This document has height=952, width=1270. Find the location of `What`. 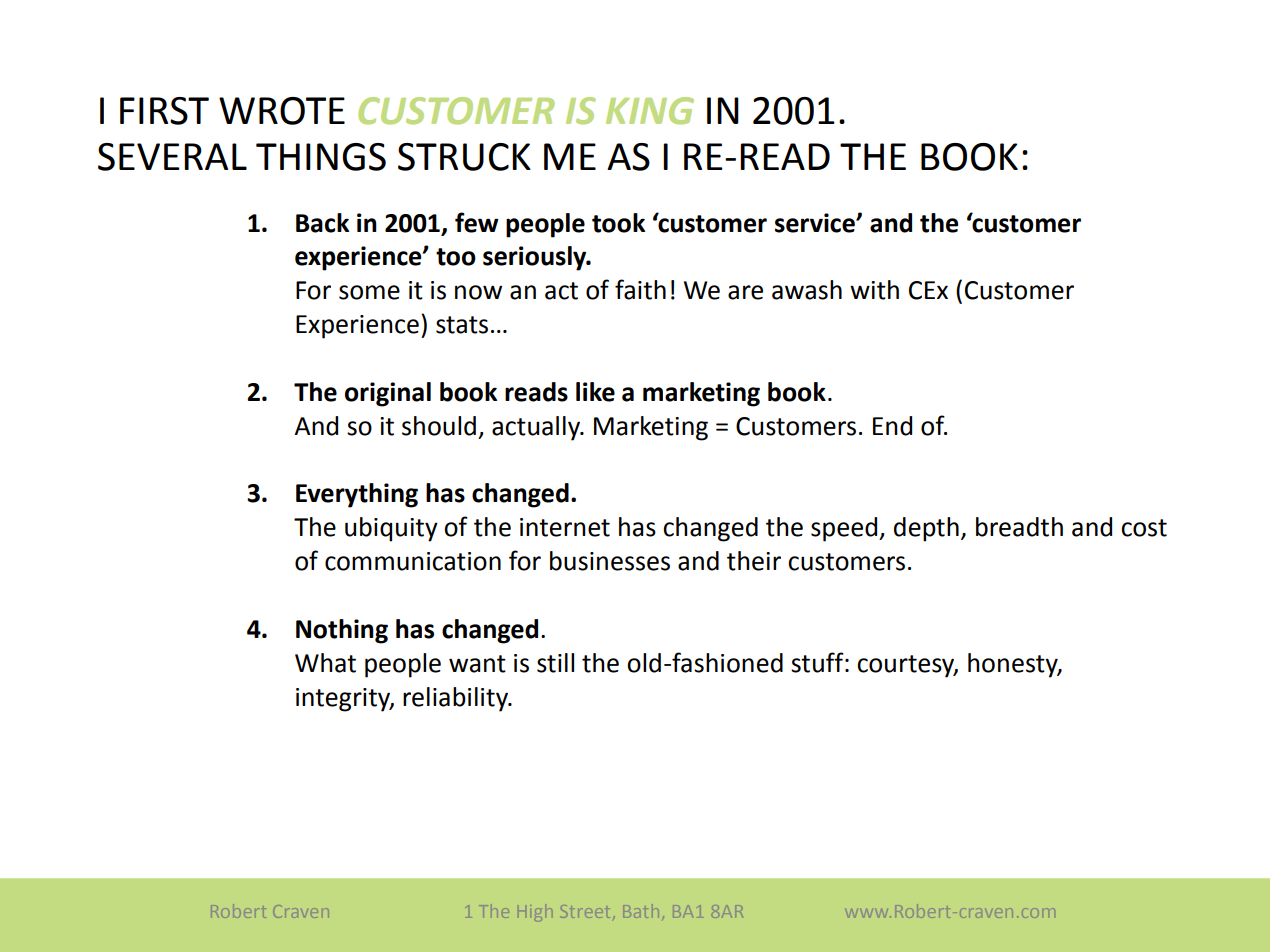

What is located at coordinates (325, 663).
